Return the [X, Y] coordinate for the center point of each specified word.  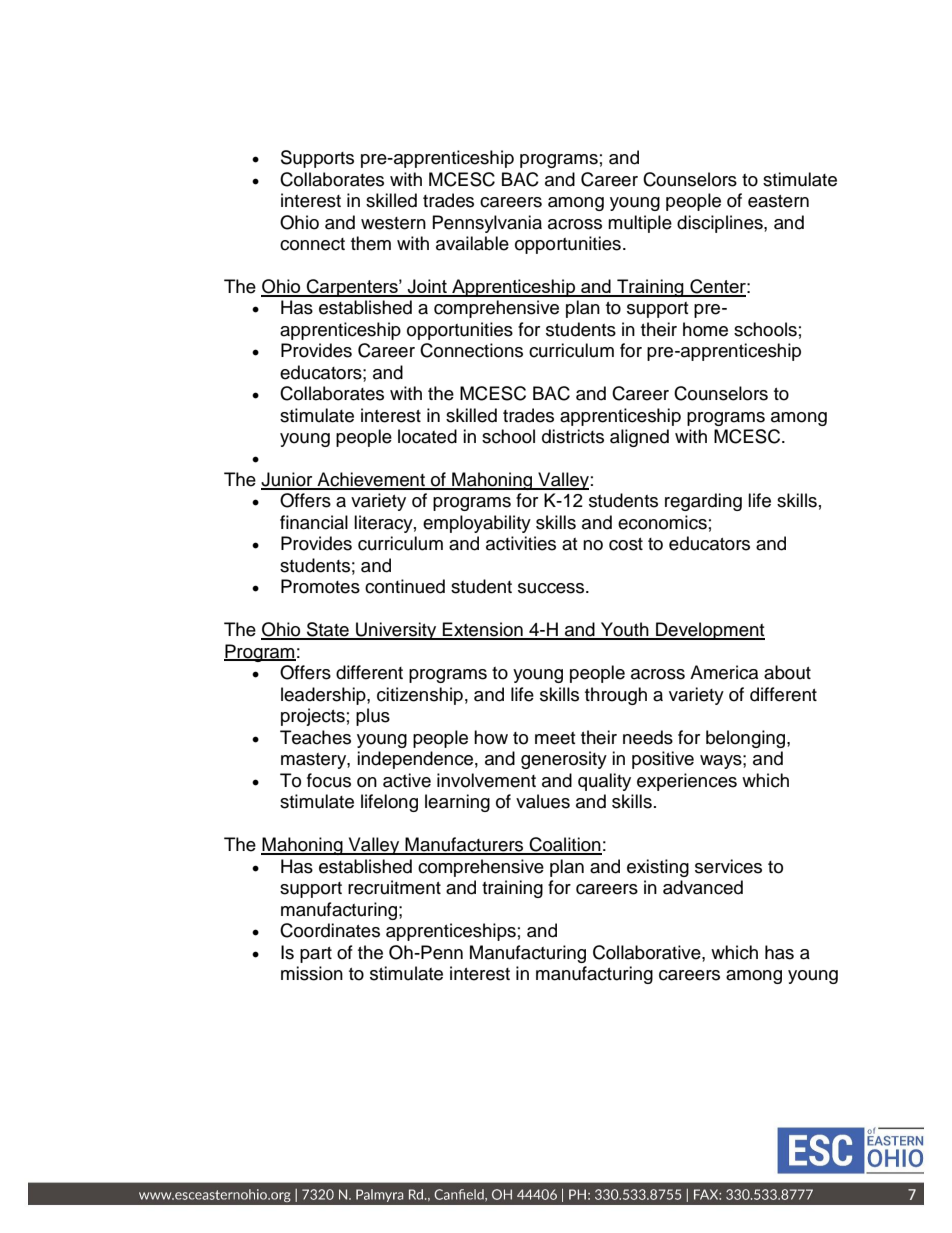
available [472, 243]
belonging [747, 739]
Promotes [320, 586]
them [371, 243]
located [427, 436]
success [552, 588]
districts [573, 436]
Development [709, 631]
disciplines [721, 224]
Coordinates [330, 930]
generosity [564, 760]
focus [329, 780]
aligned [639, 438]
